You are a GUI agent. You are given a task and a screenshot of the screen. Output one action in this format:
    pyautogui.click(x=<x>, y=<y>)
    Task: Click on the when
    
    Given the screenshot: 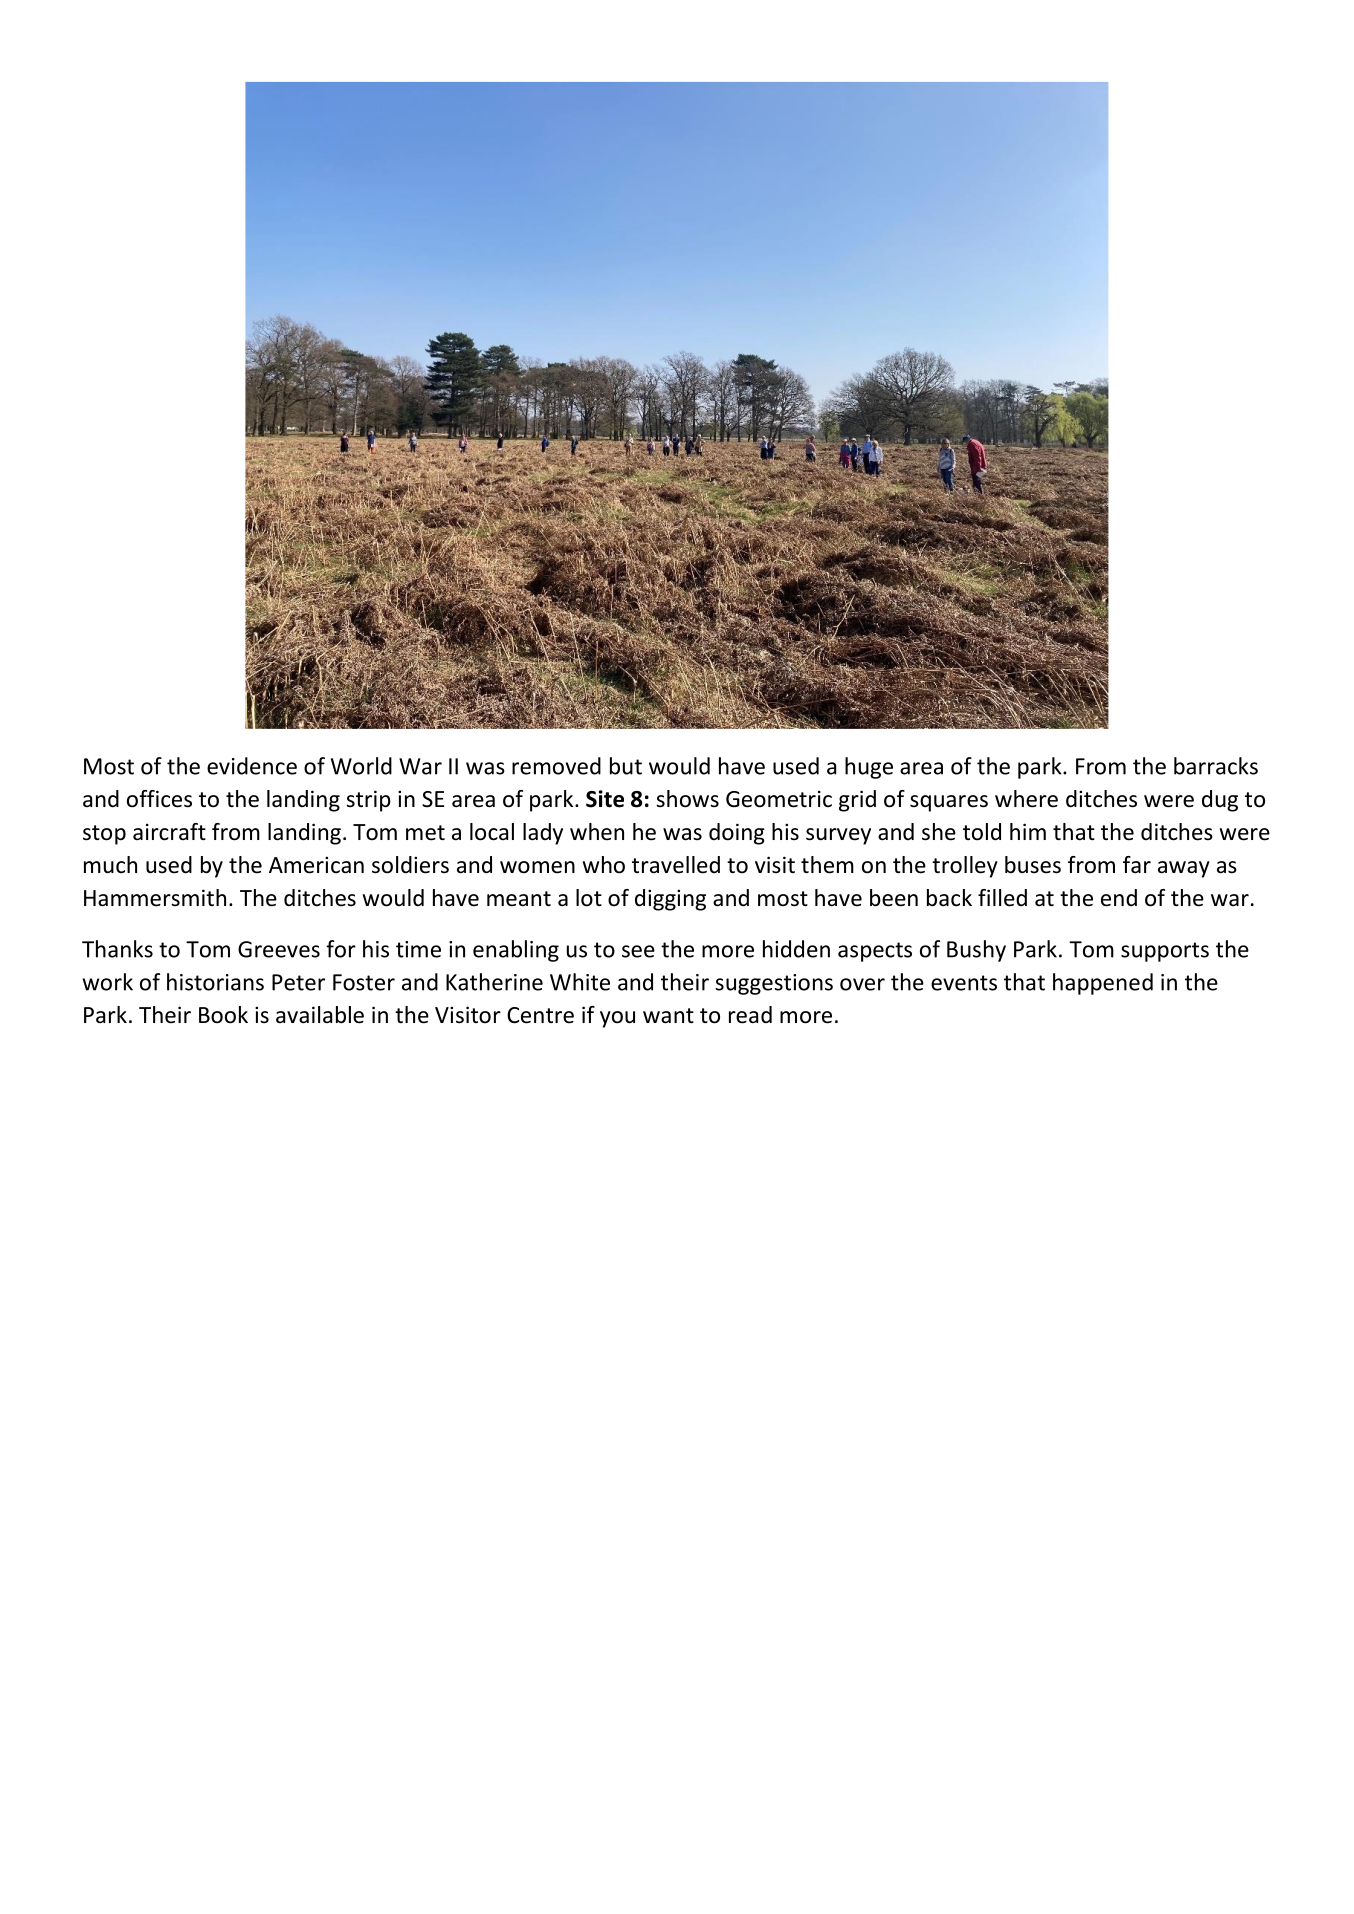 What is the action you would take?
    pyautogui.click(x=597, y=832)
